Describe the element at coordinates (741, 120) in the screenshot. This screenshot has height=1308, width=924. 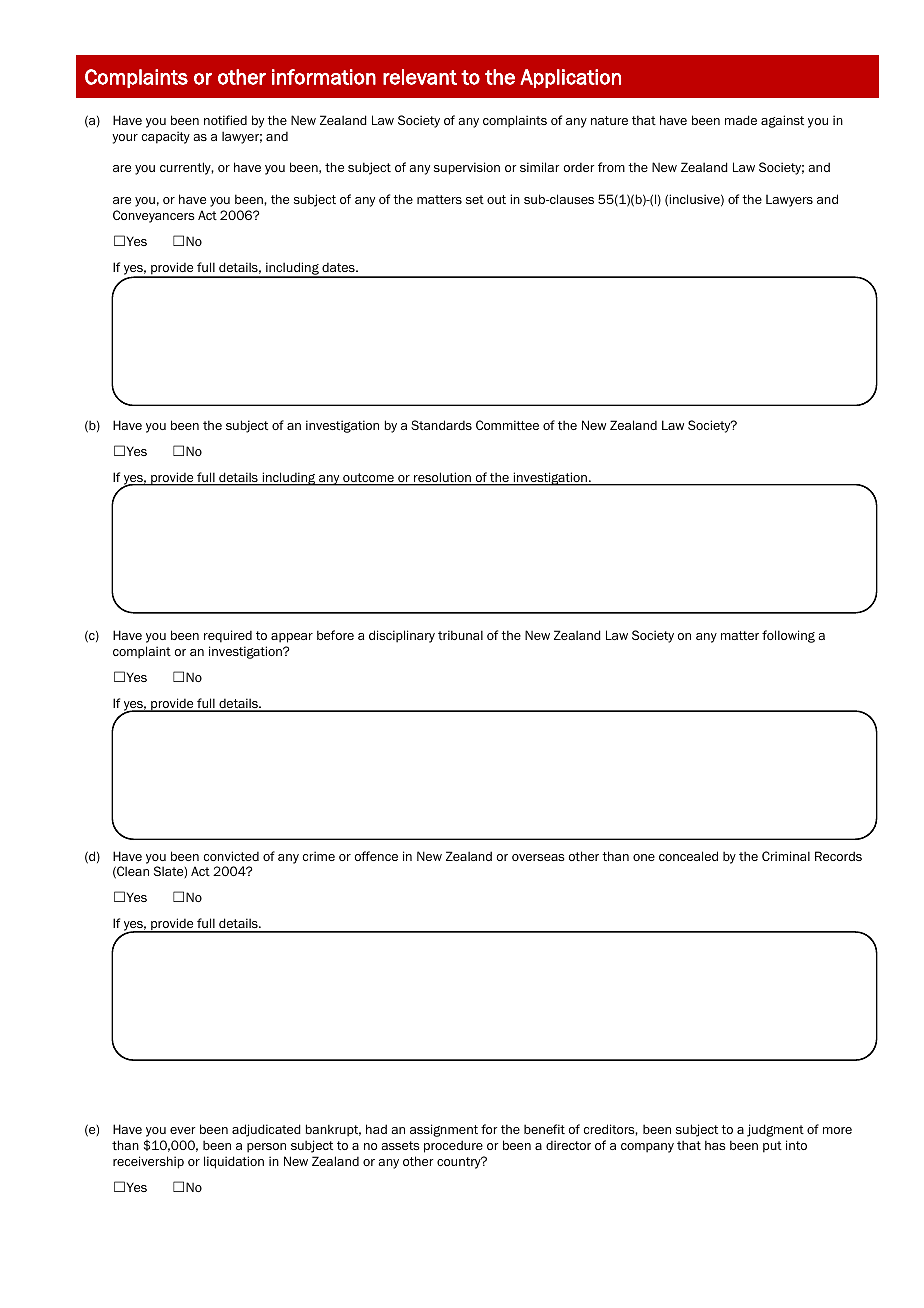
I see `made` at that location.
